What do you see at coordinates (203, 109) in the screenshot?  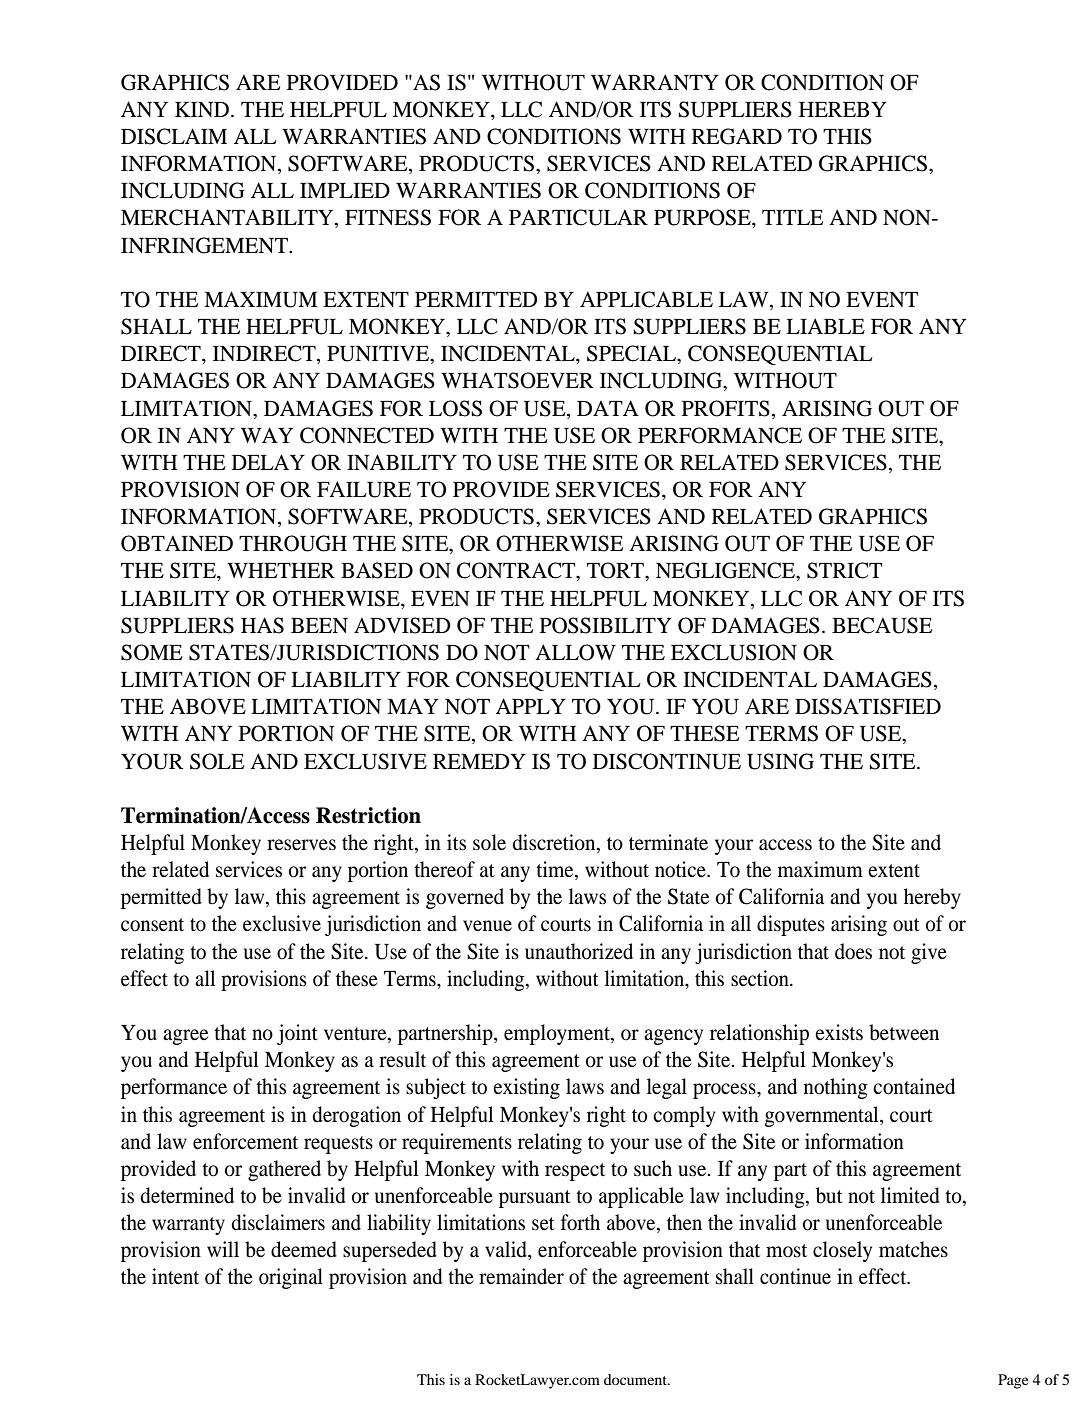 I see `KIND` at bounding box center [203, 109].
